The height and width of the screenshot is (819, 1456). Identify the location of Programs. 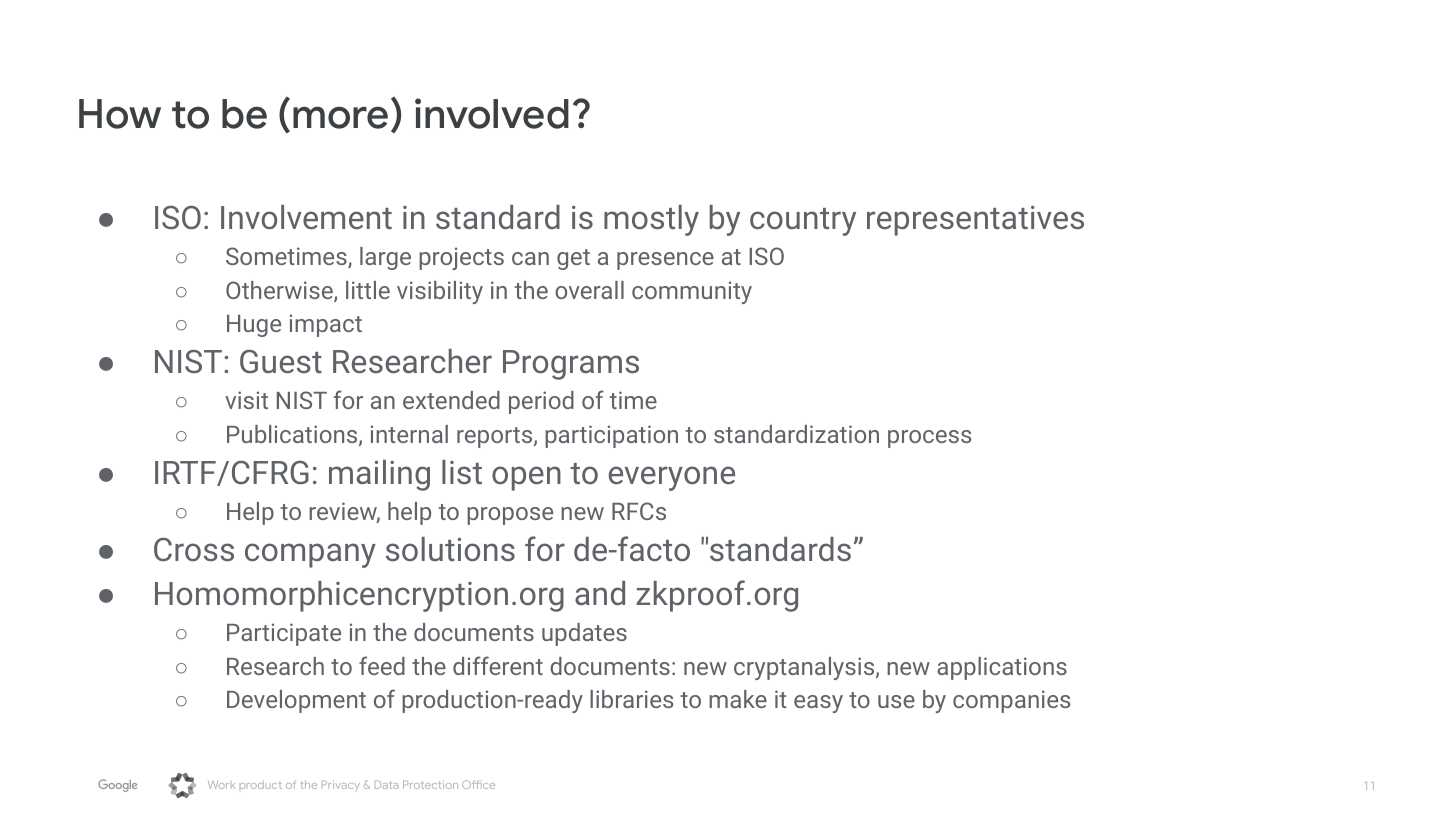
(571, 365).
